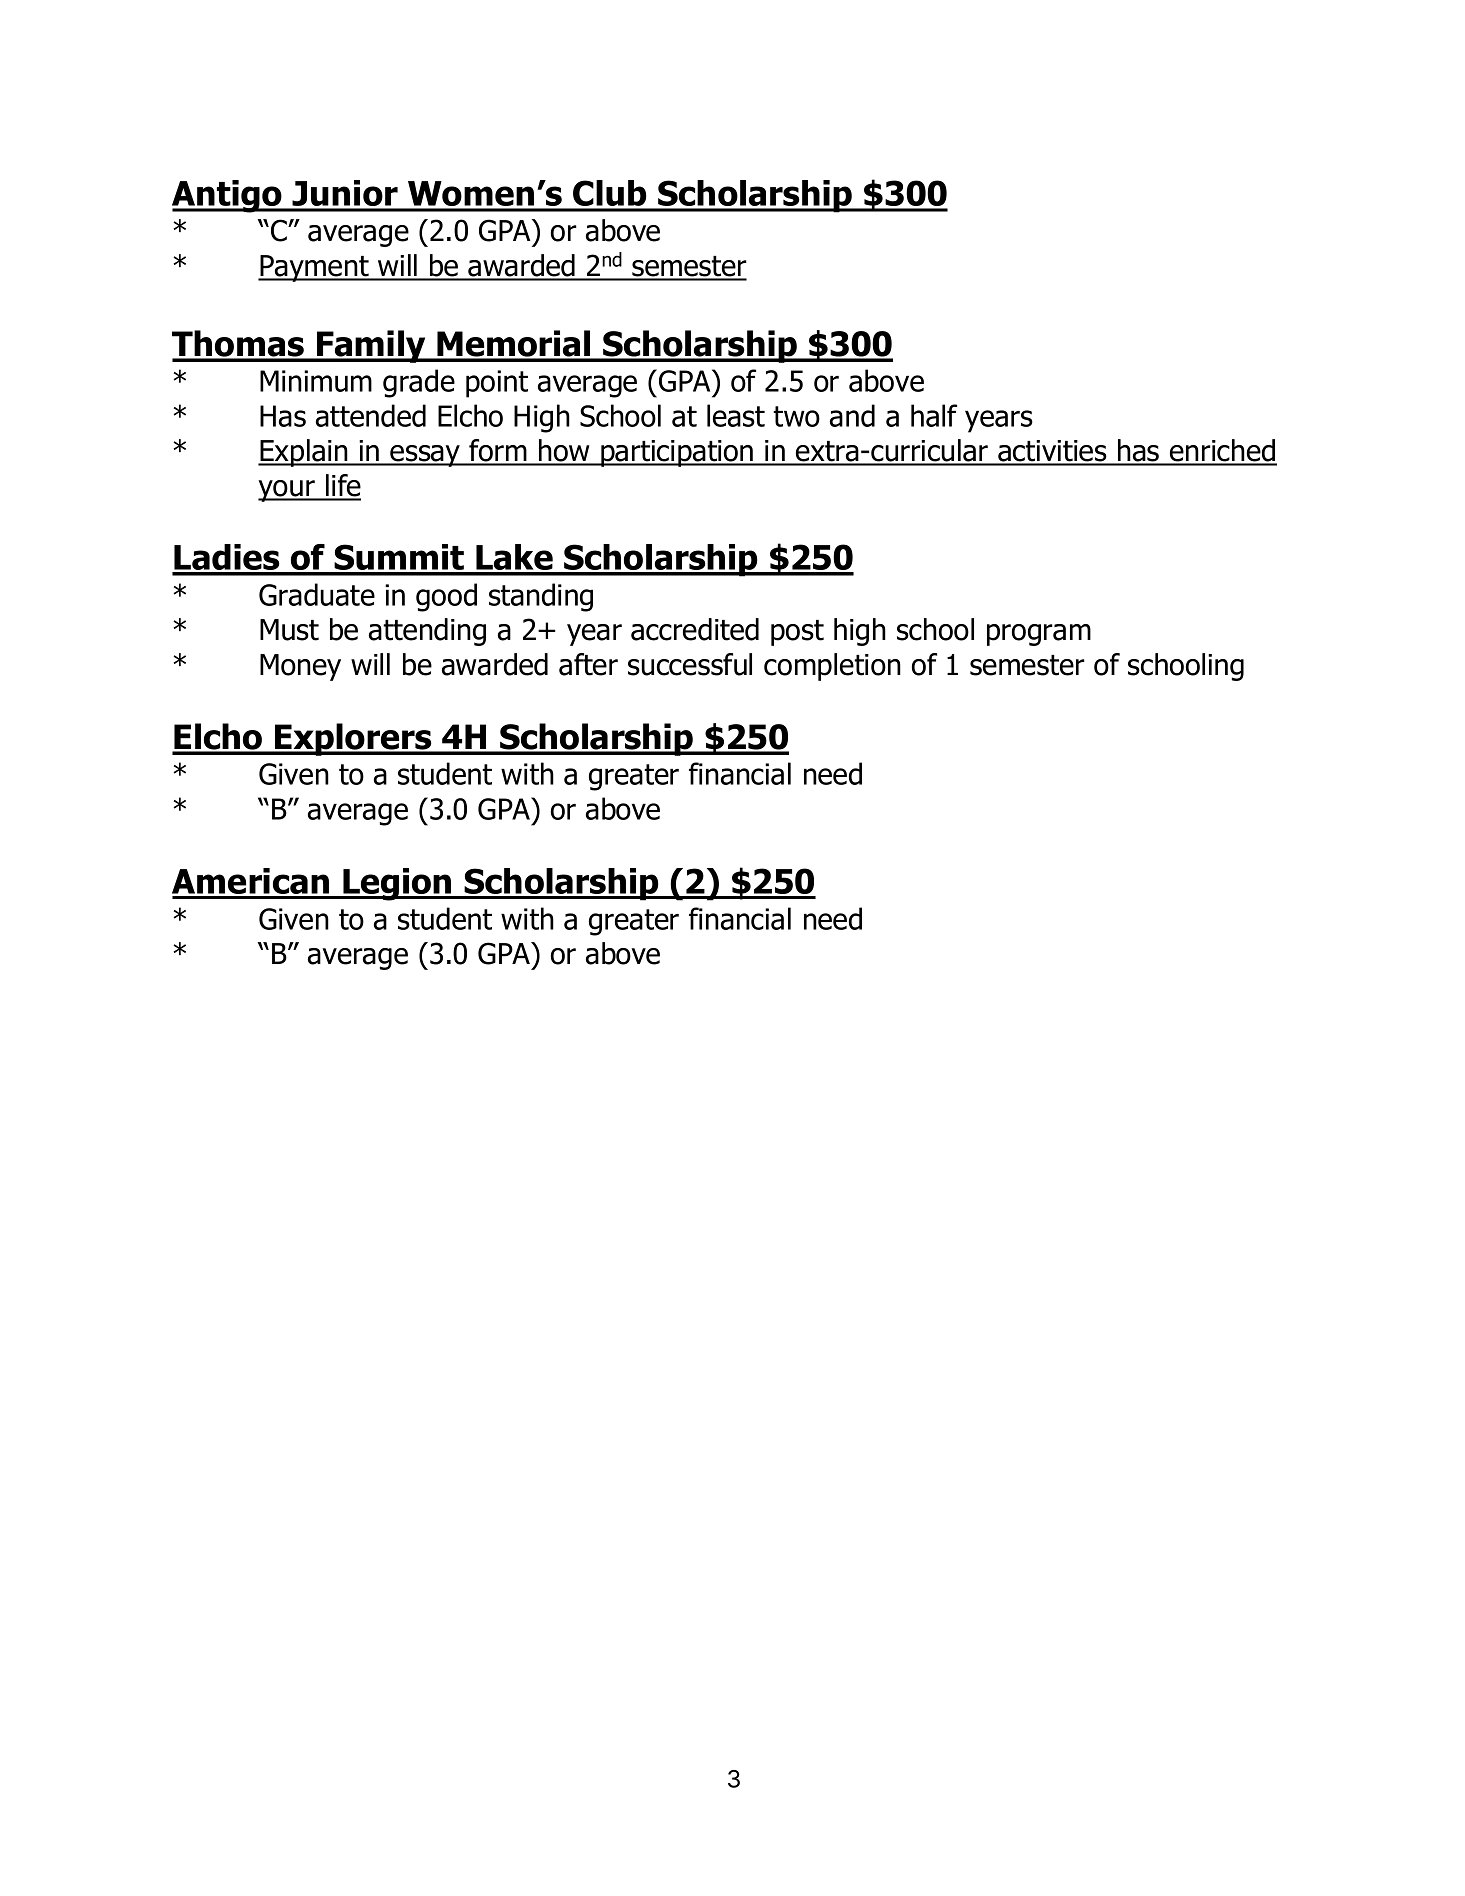 The width and height of the document is (1465, 1896). I want to click on point, so click(497, 384).
